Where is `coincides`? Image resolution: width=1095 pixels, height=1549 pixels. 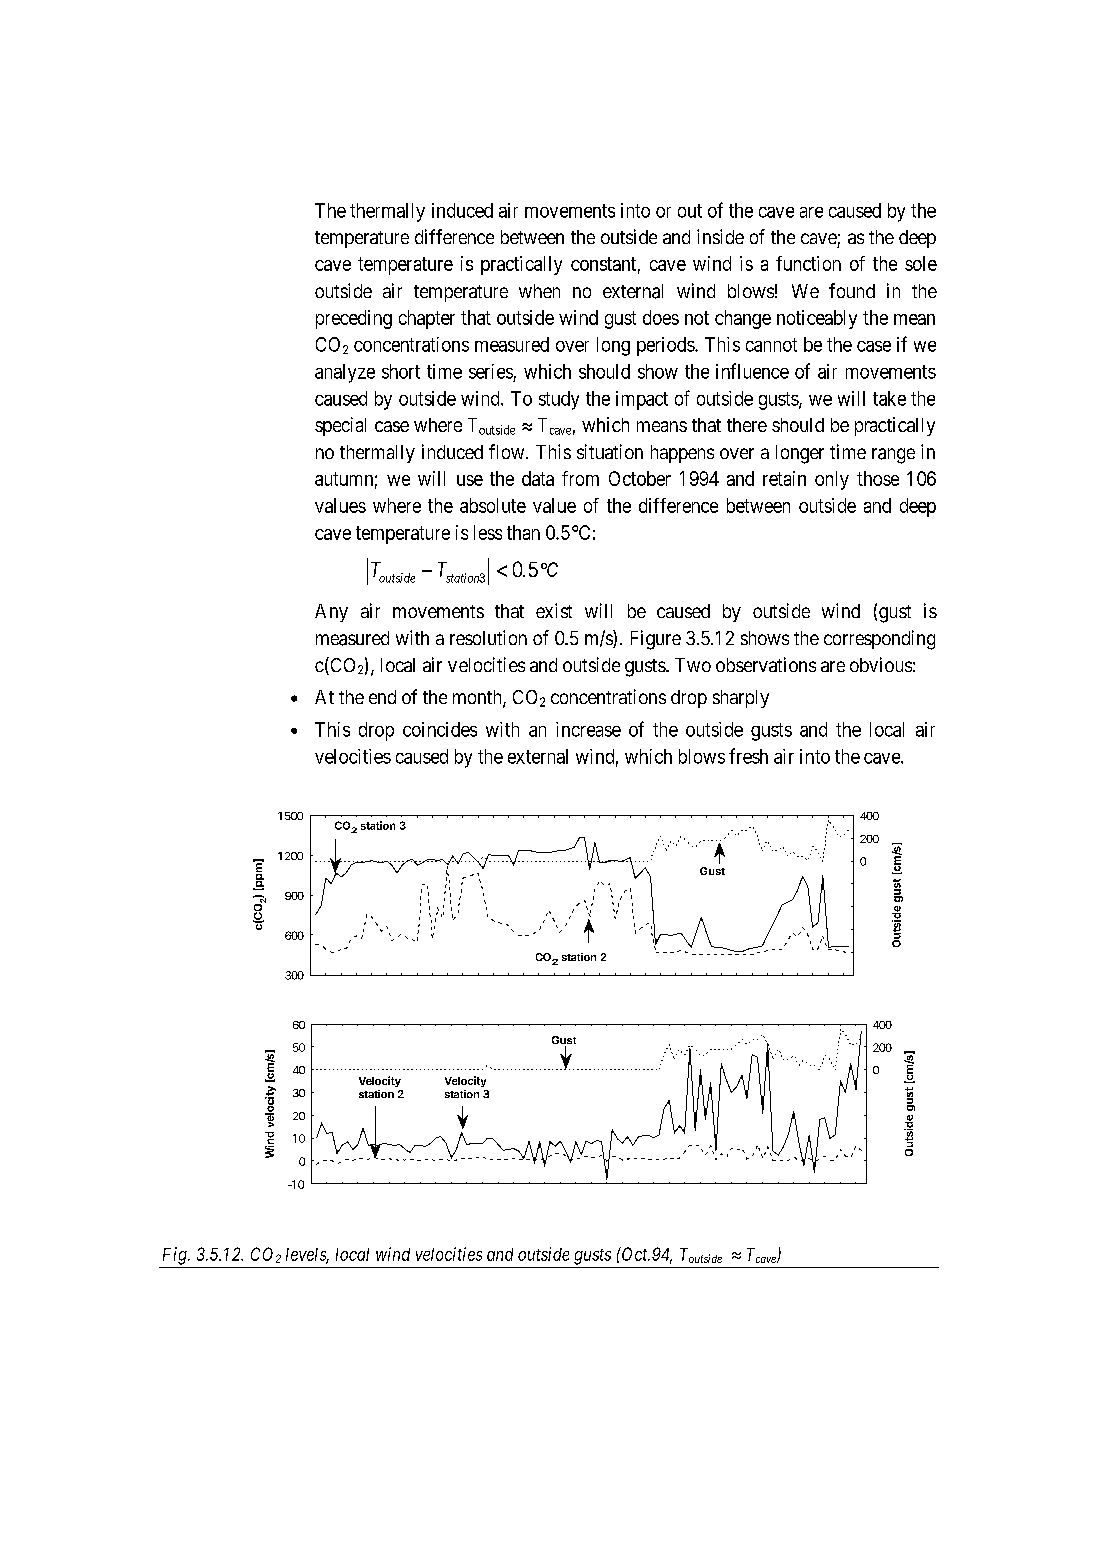
coincides is located at coordinates (440, 729).
